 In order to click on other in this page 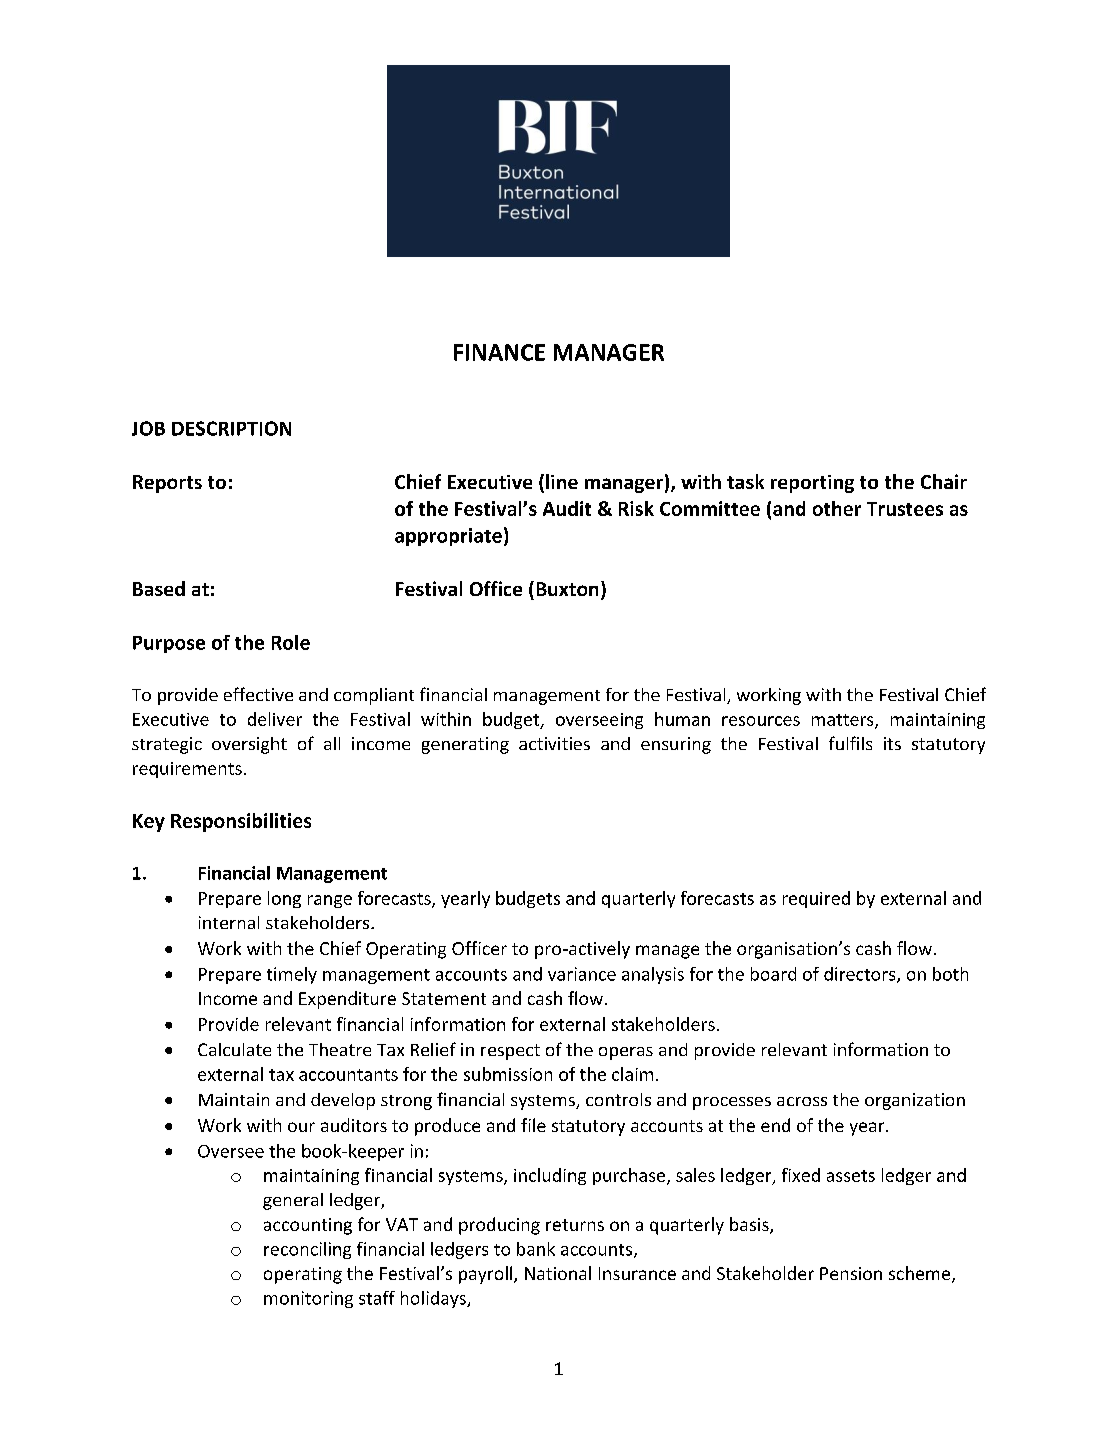, I will do `click(837, 508)`.
